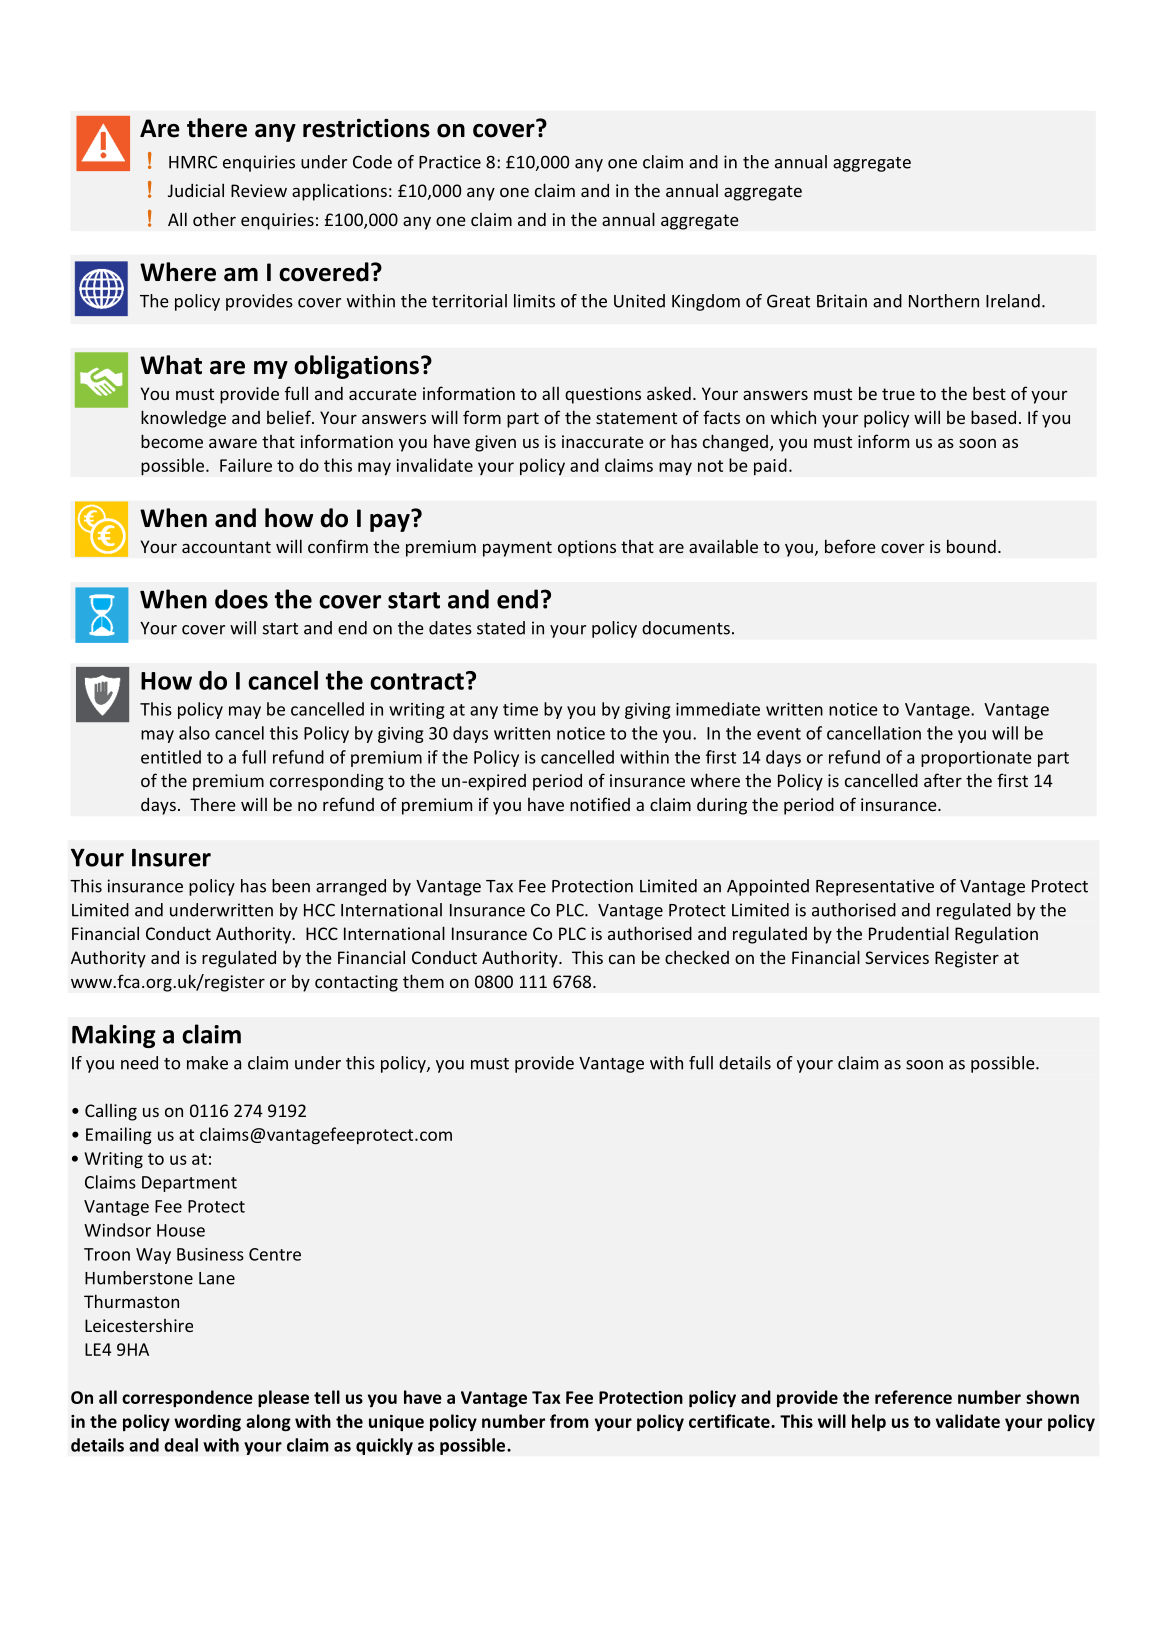 Image resolution: width=1167 pixels, height=1648 pixels. What do you see at coordinates (697, 957) in the image?
I see `checked` at bounding box center [697, 957].
